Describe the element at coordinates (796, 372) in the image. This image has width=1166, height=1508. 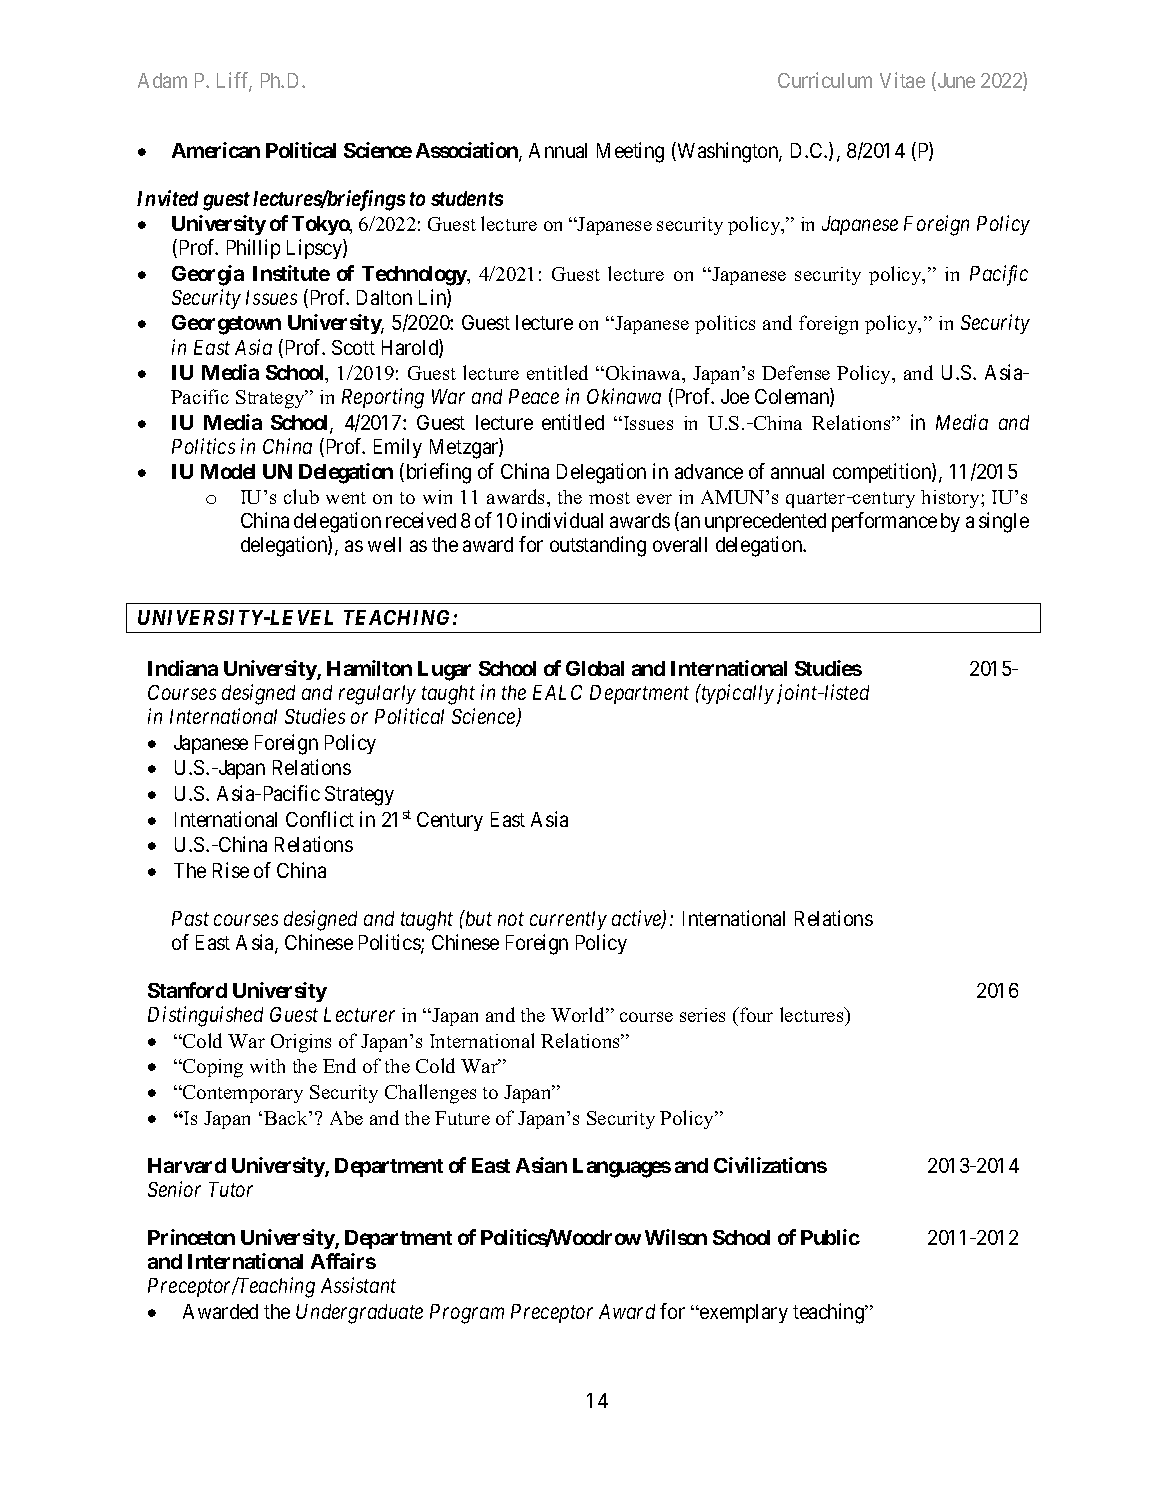
I see `Defense` at that location.
